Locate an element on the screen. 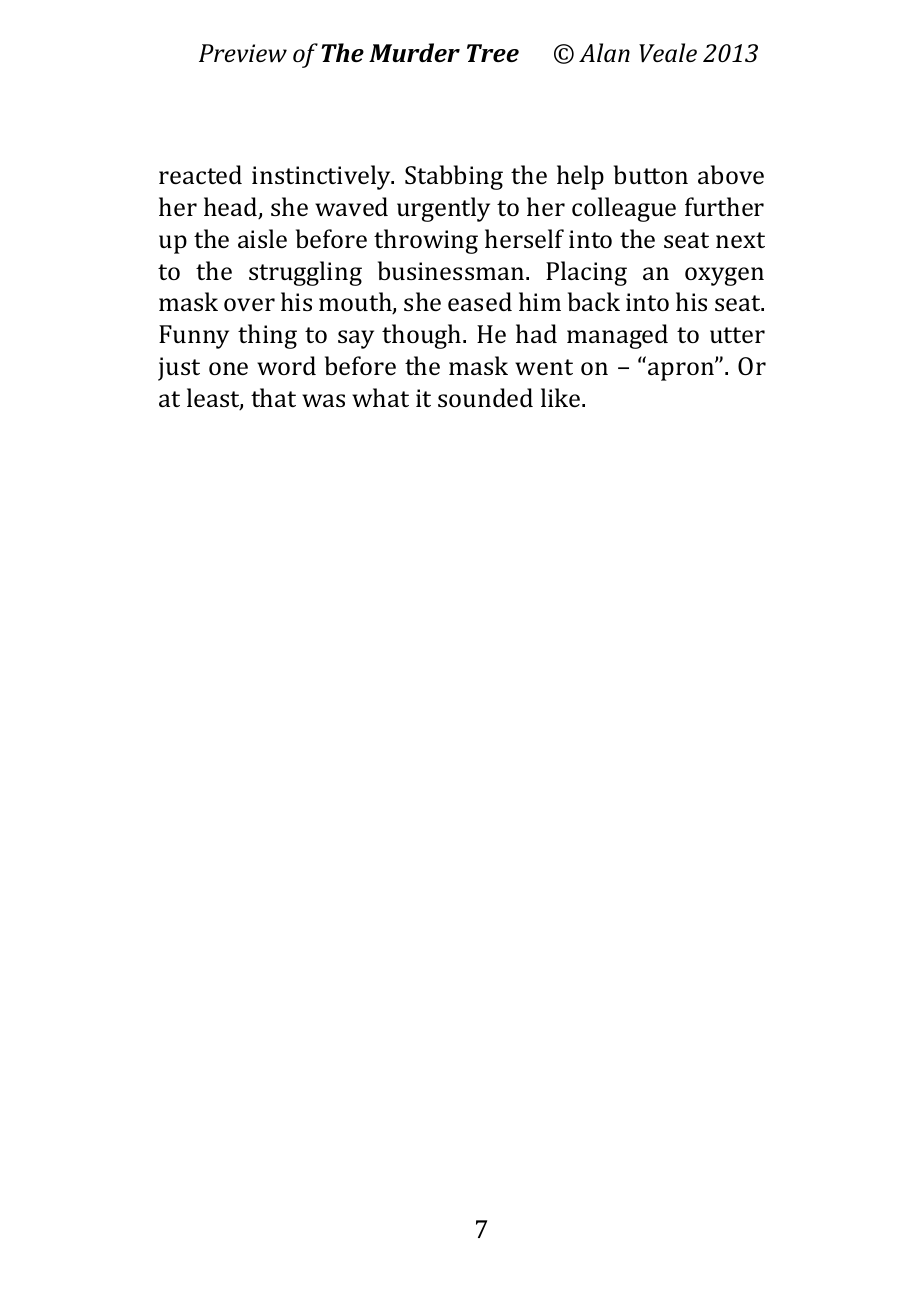  Tree is located at coordinates (493, 53).
